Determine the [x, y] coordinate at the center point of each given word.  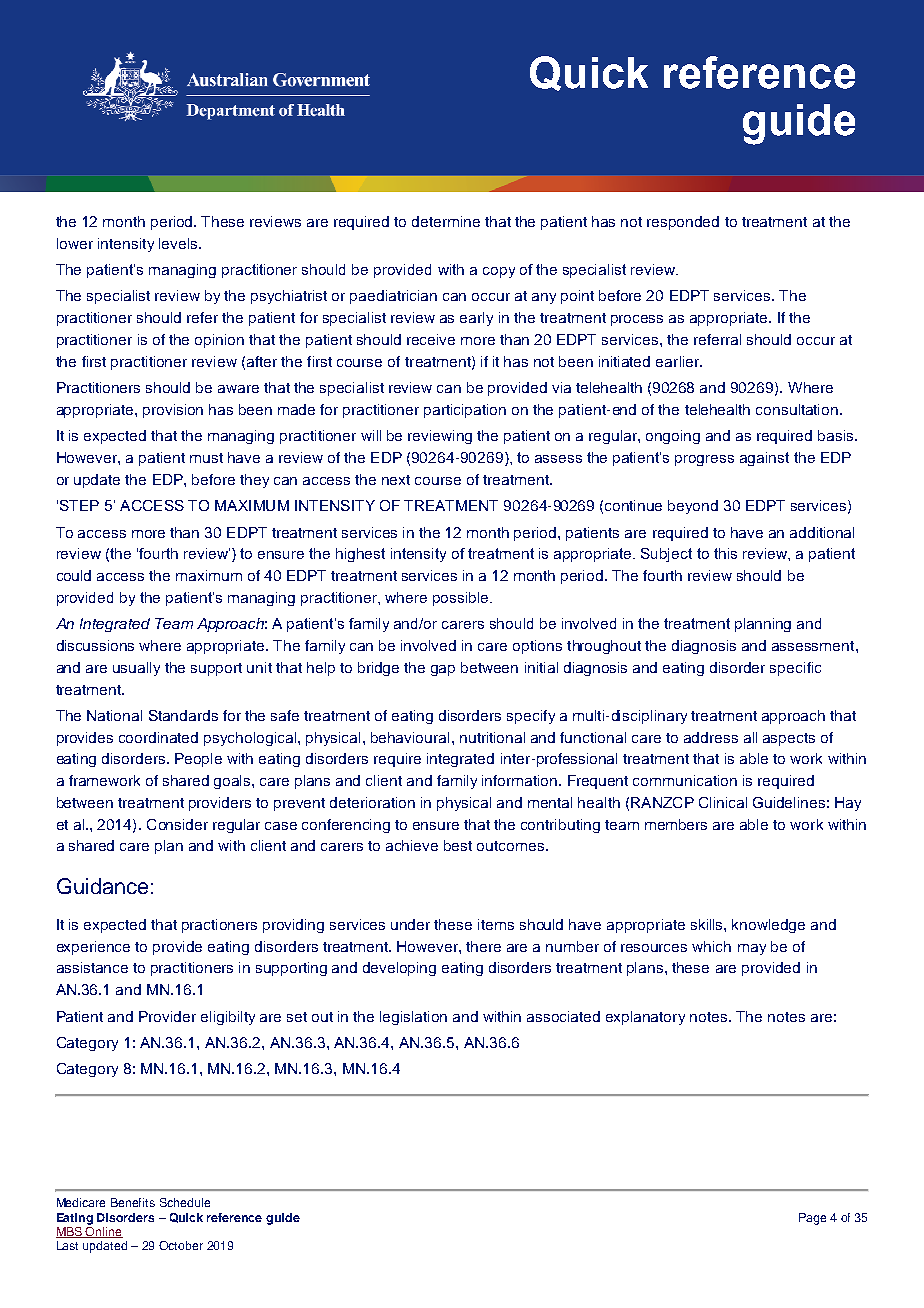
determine [446, 221]
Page [812, 1219]
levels [179, 243]
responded [683, 223]
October [181, 1245]
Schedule [185, 1202]
